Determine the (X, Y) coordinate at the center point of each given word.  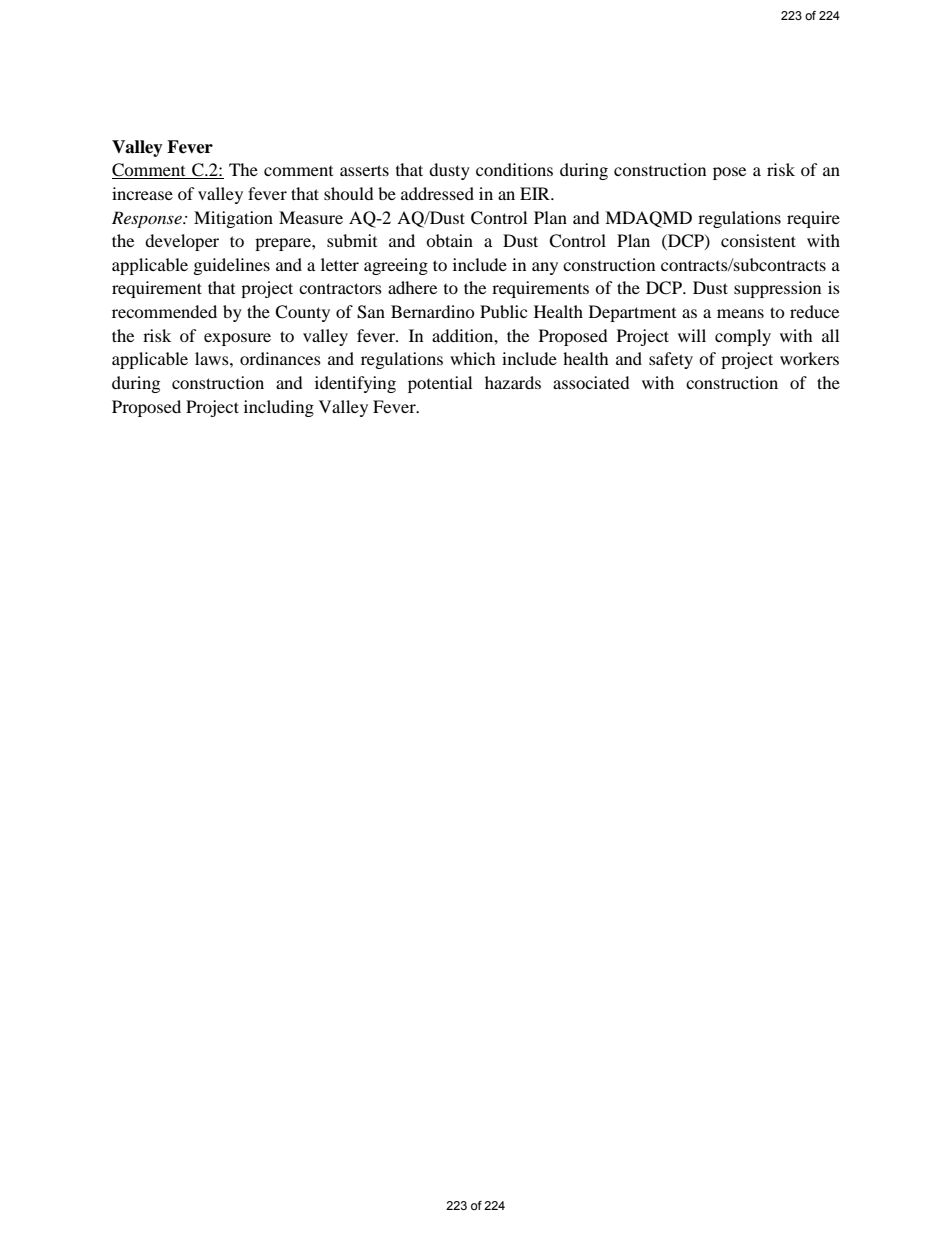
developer (182, 242)
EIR (536, 193)
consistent (758, 240)
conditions (514, 169)
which (473, 358)
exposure (237, 339)
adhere (412, 287)
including (279, 408)
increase (142, 193)
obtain (449, 240)
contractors (340, 288)
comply (743, 337)
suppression (777, 289)
